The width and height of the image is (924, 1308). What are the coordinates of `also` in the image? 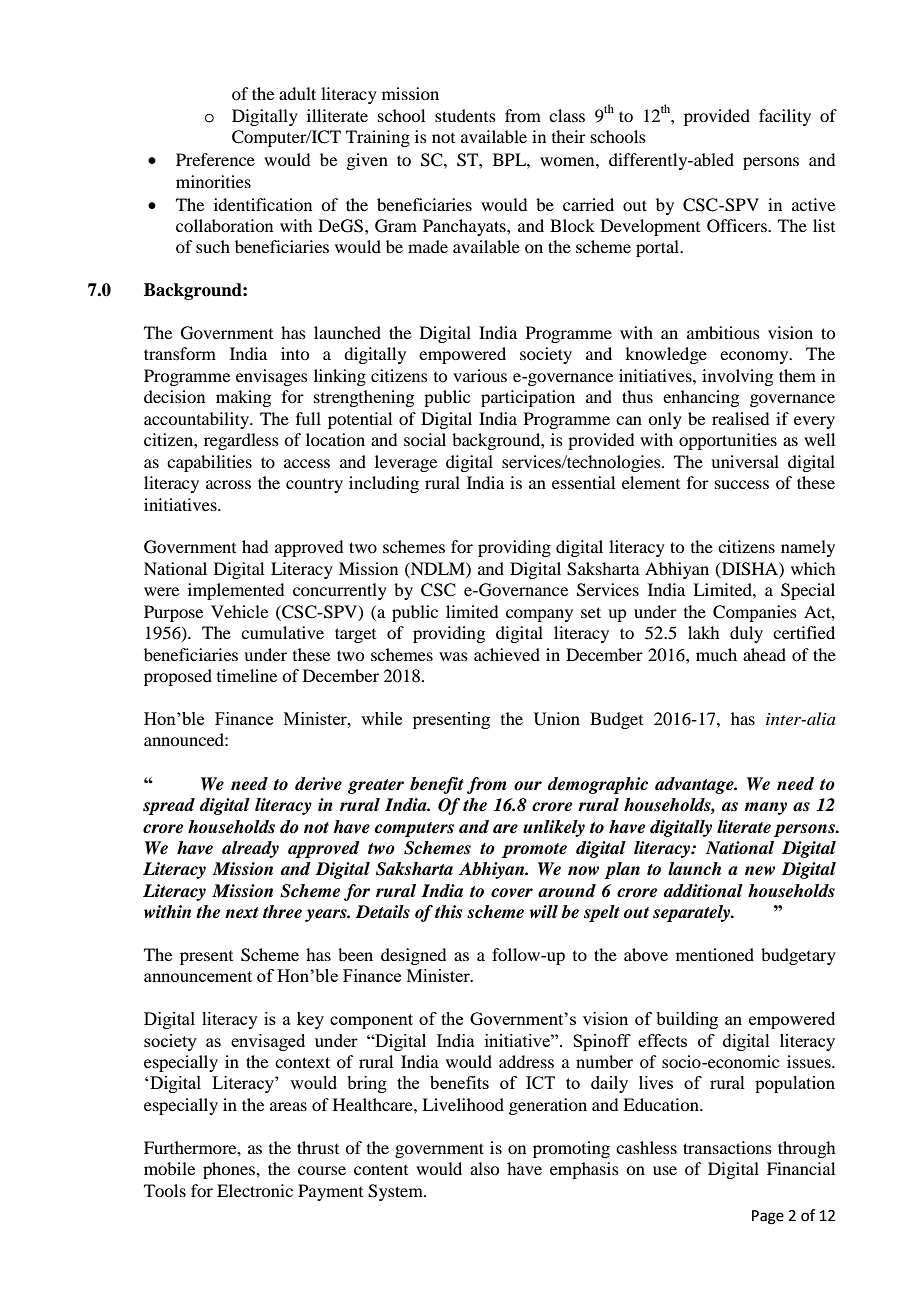 It's located at (484, 1168).
